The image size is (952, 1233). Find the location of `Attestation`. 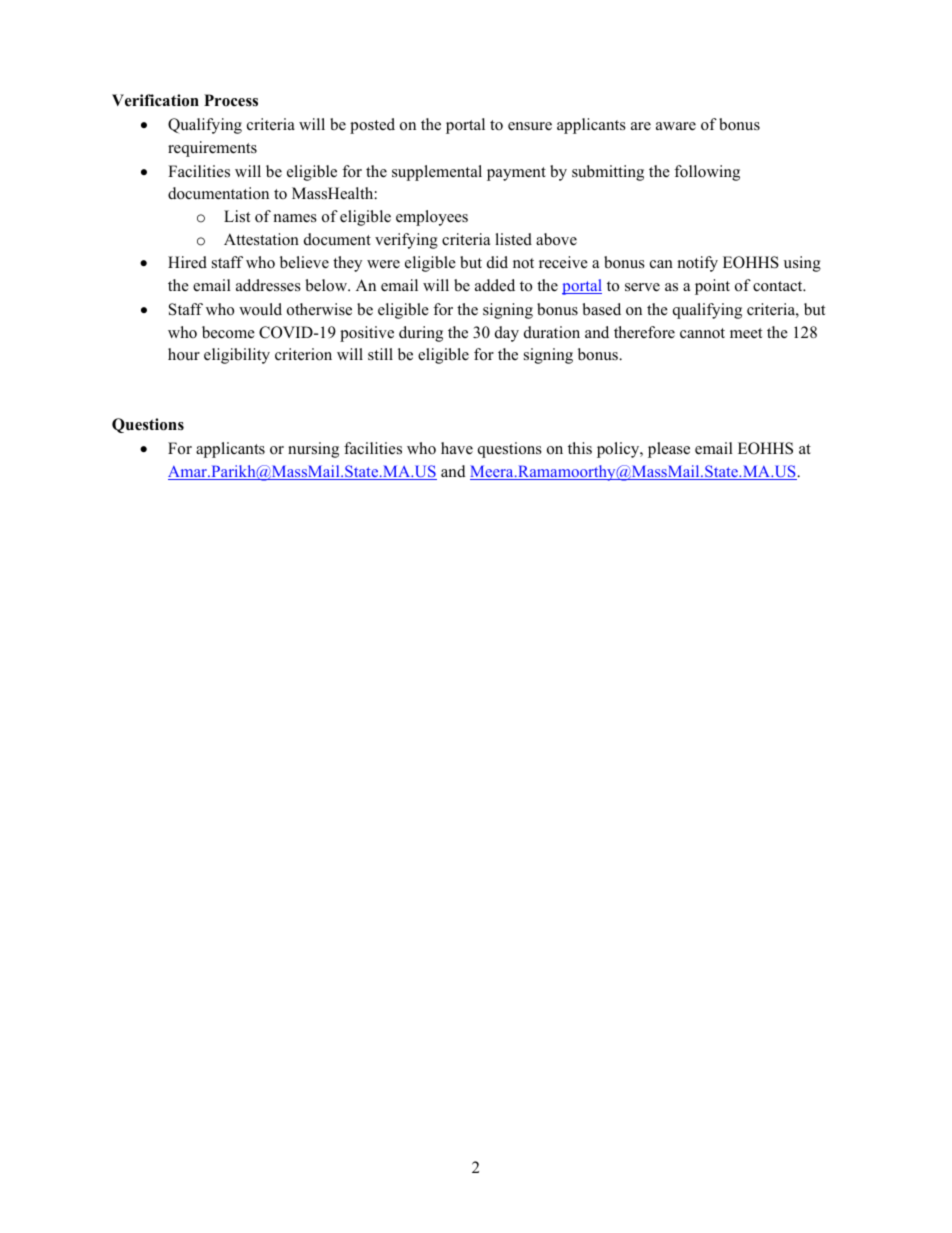

Attestation is located at coordinates (261, 239).
